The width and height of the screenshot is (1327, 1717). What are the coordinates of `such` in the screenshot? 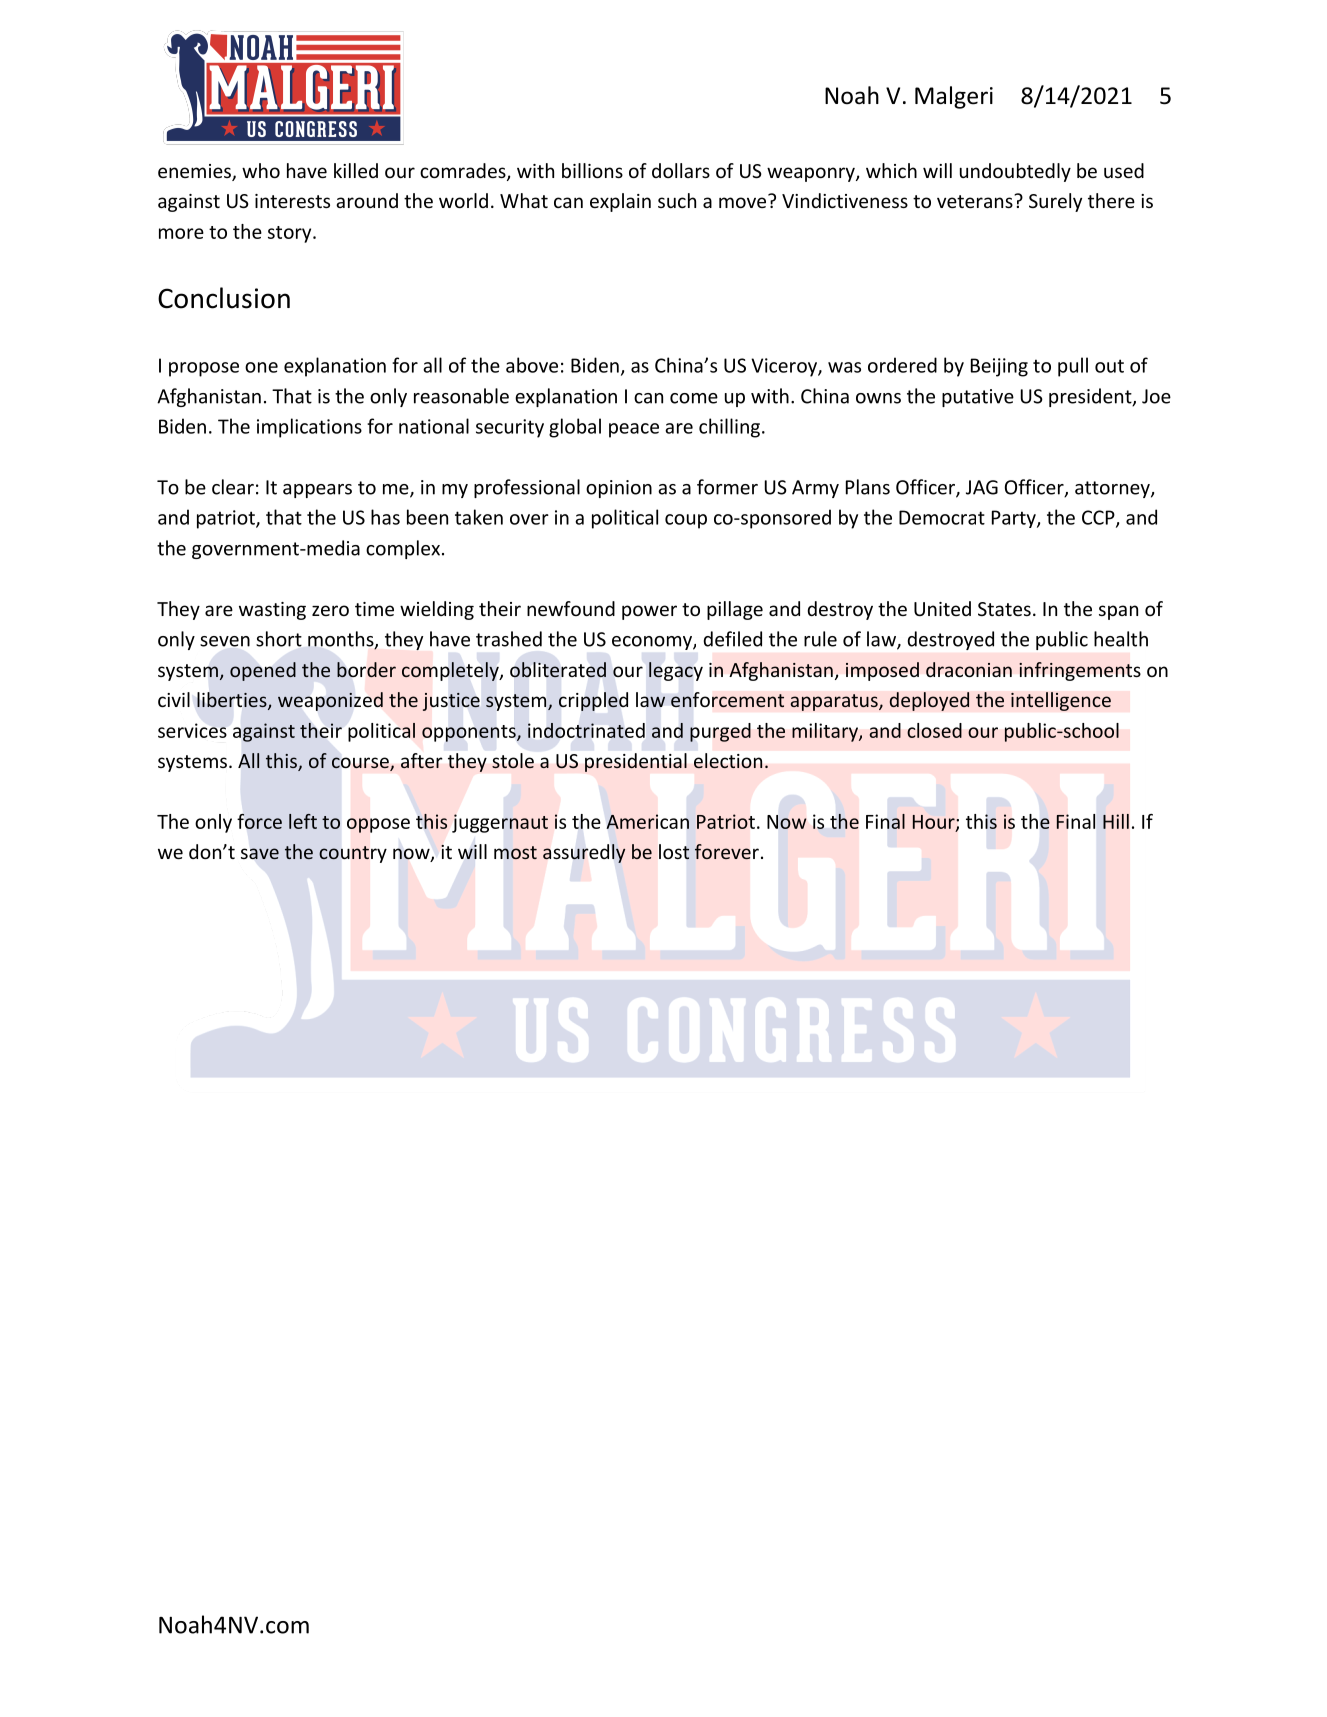 It's located at (677, 200).
